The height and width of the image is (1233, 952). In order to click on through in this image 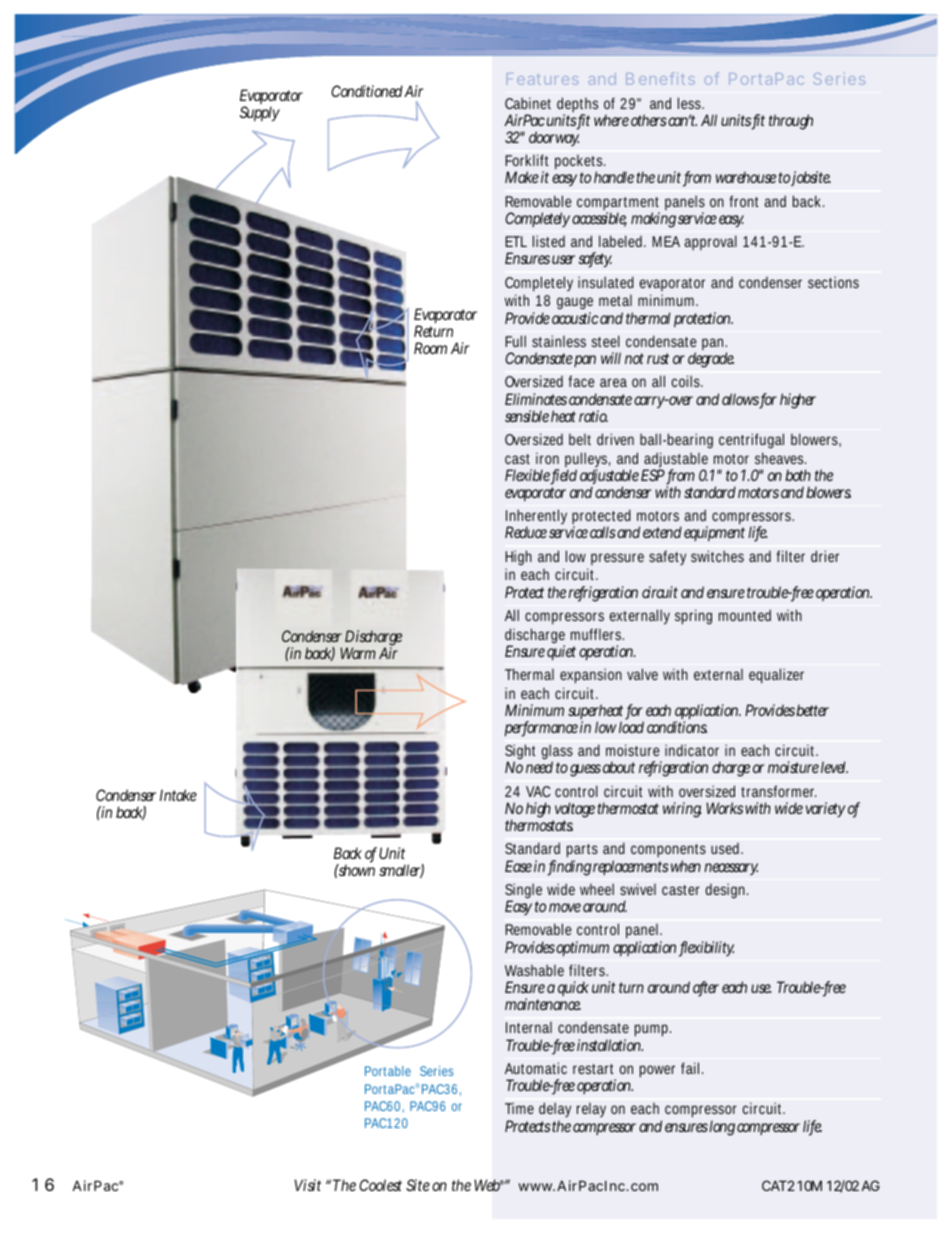, I will do `click(791, 122)`.
